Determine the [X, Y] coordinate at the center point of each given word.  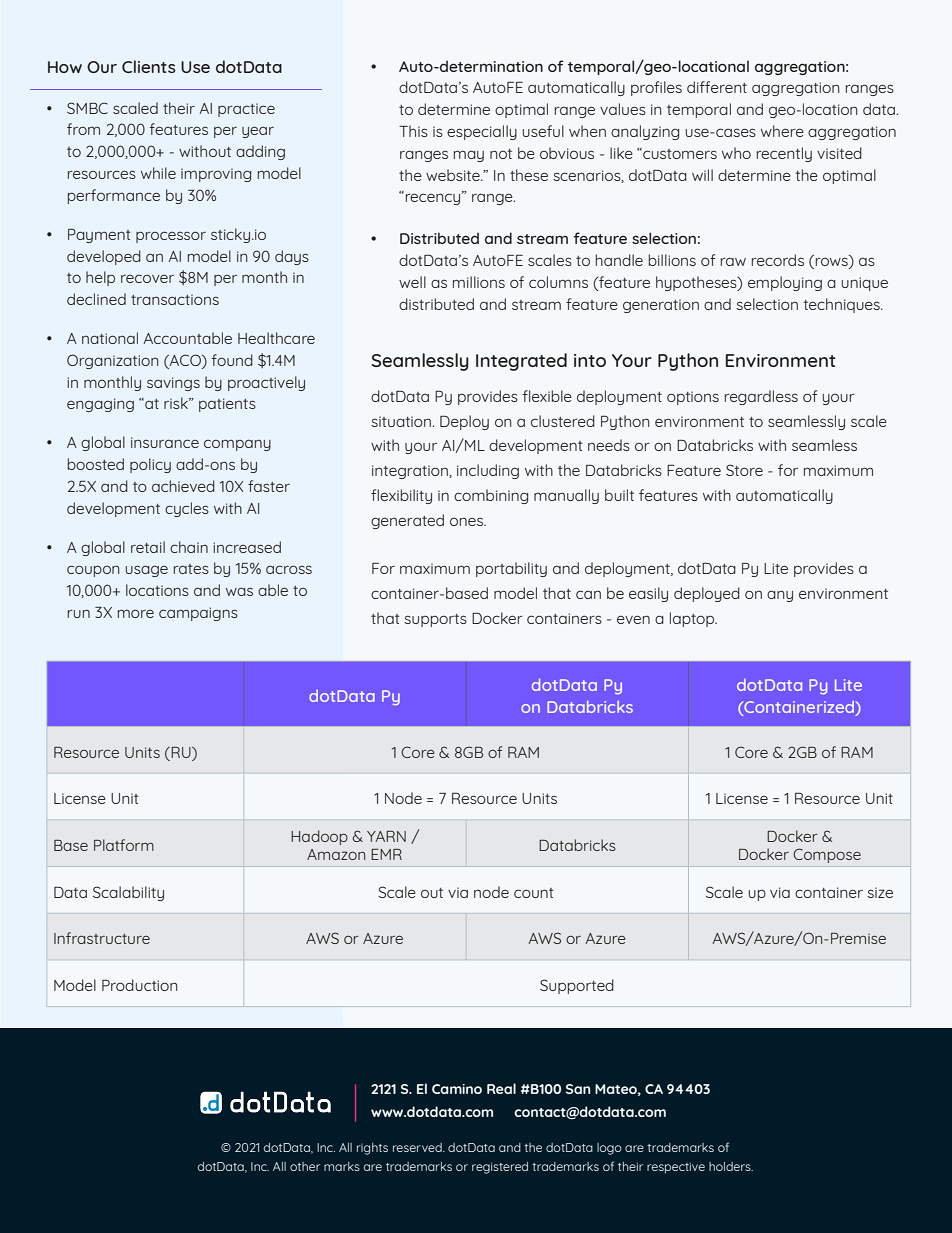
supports [435, 620]
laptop [693, 619]
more [136, 613]
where [782, 131]
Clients [149, 66]
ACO [185, 360]
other [305, 1166]
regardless [761, 397]
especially [482, 132]
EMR [386, 854]
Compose [827, 855]
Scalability [128, 893]
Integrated [521, 362]
